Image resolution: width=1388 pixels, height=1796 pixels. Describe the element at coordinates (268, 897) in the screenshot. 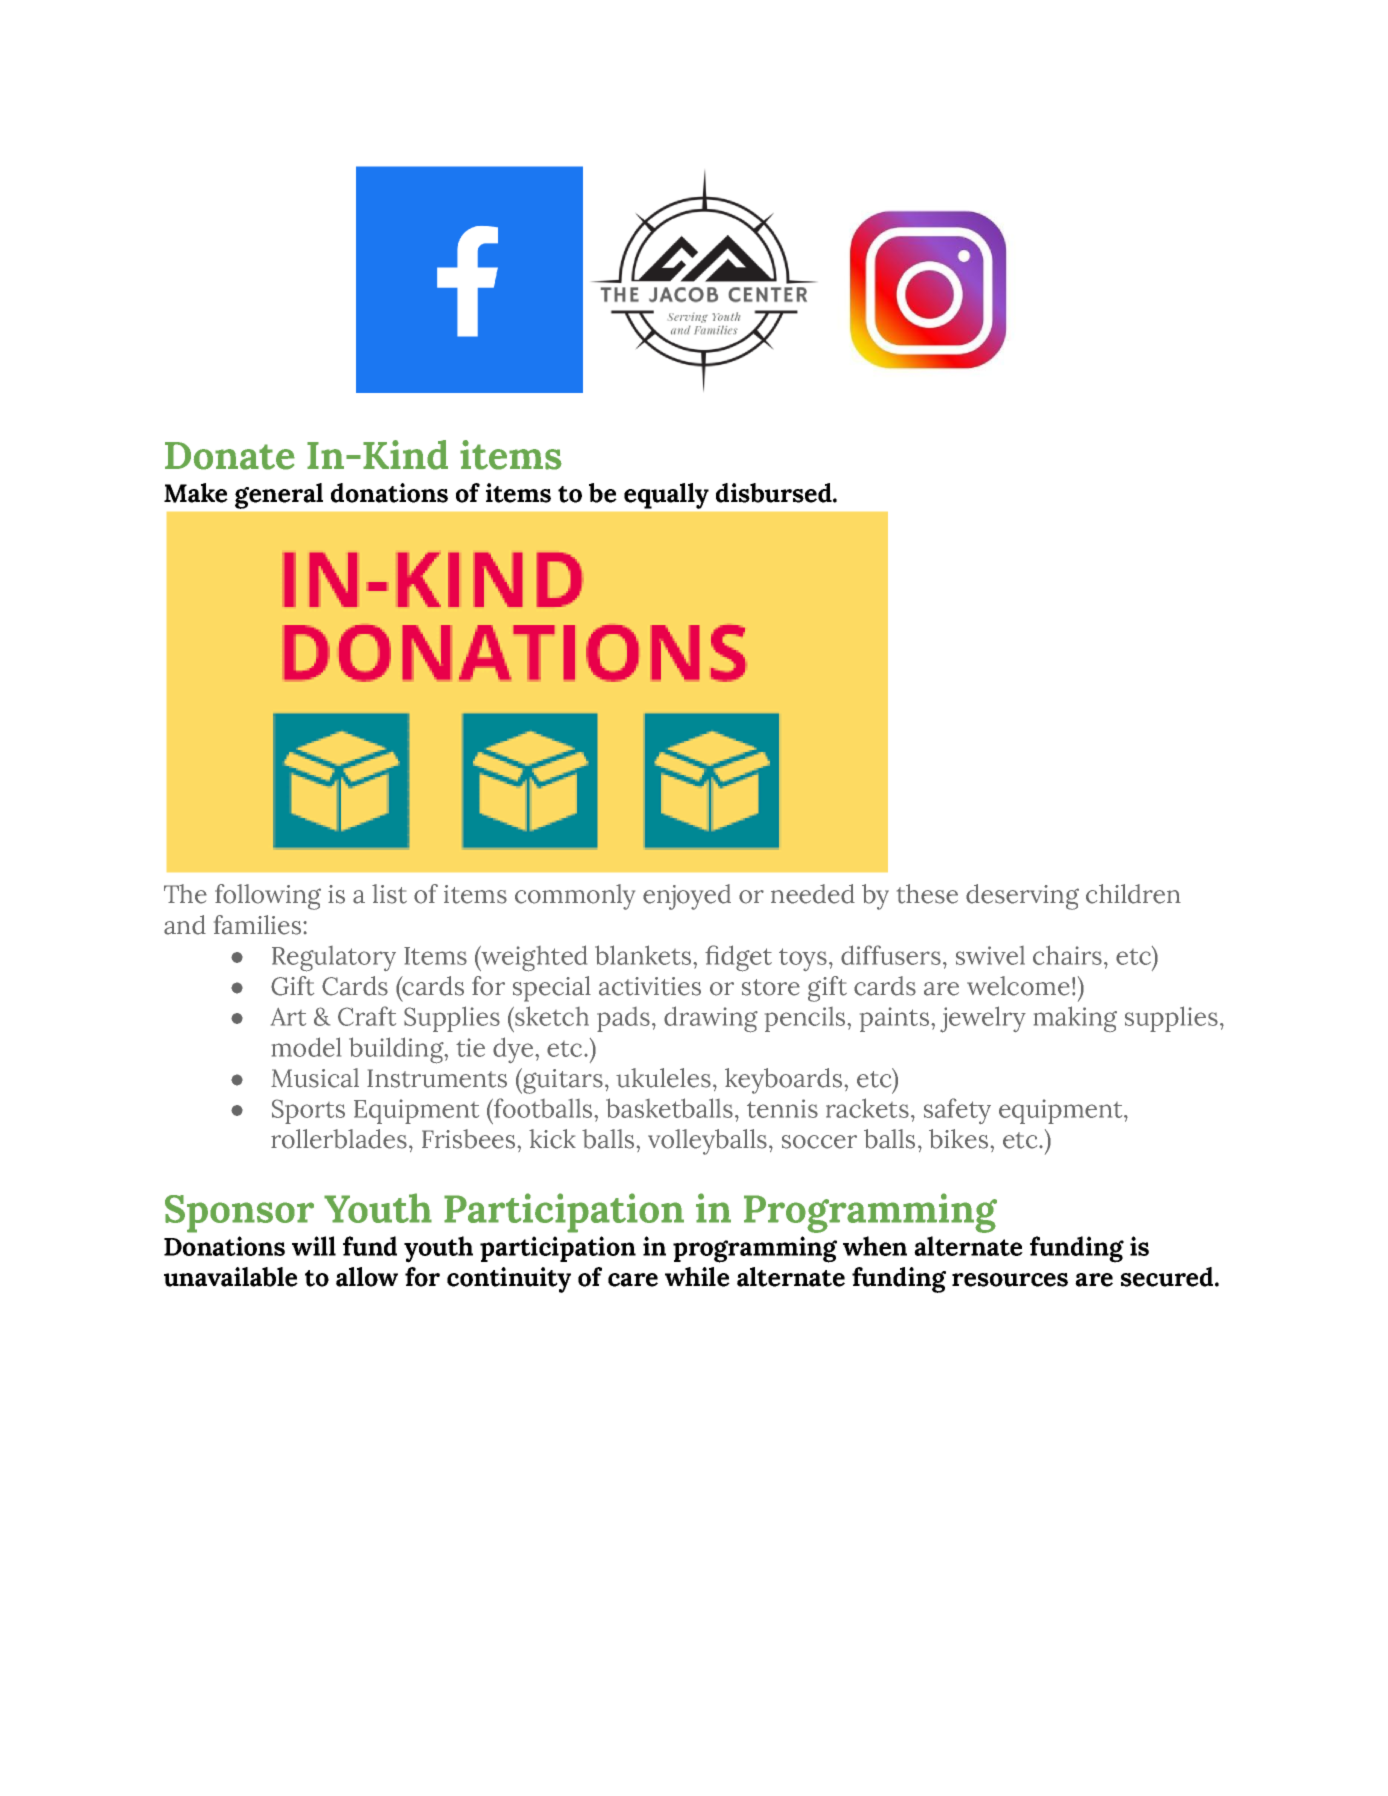

I see `following` at that location.
